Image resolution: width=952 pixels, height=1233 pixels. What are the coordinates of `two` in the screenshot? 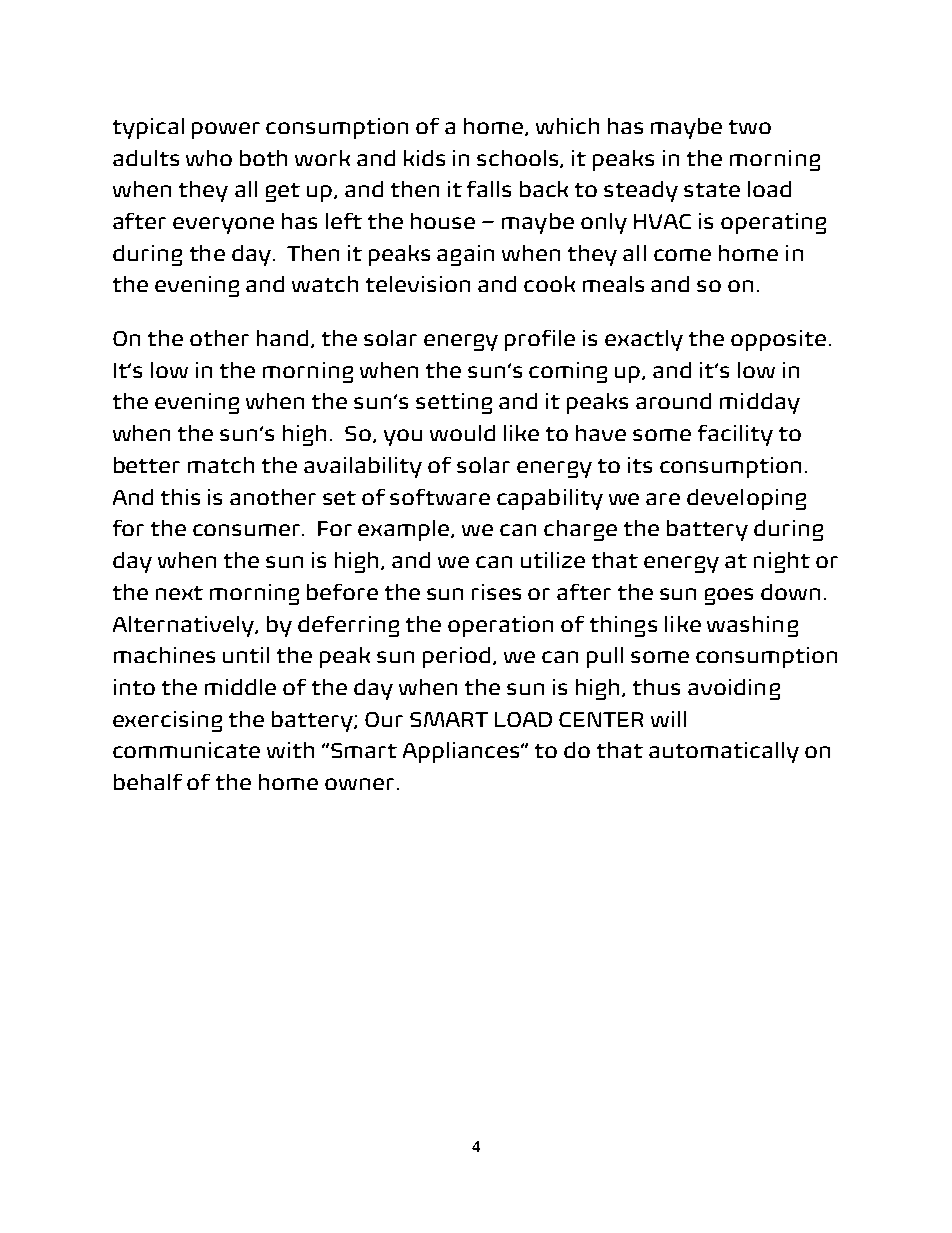 It's located at (750, 127).
